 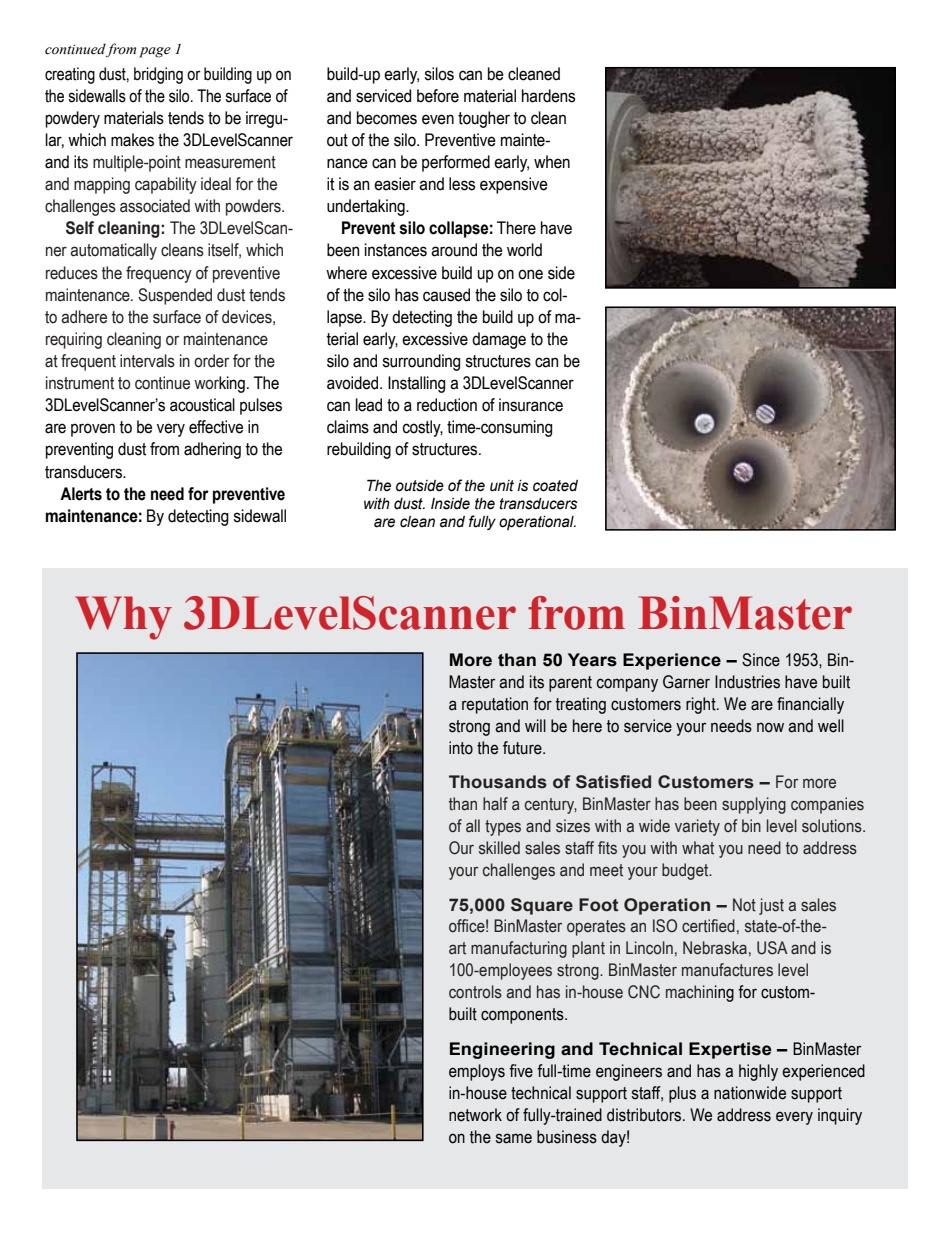 I want to click on intervals, so click(x=147, y=361).
